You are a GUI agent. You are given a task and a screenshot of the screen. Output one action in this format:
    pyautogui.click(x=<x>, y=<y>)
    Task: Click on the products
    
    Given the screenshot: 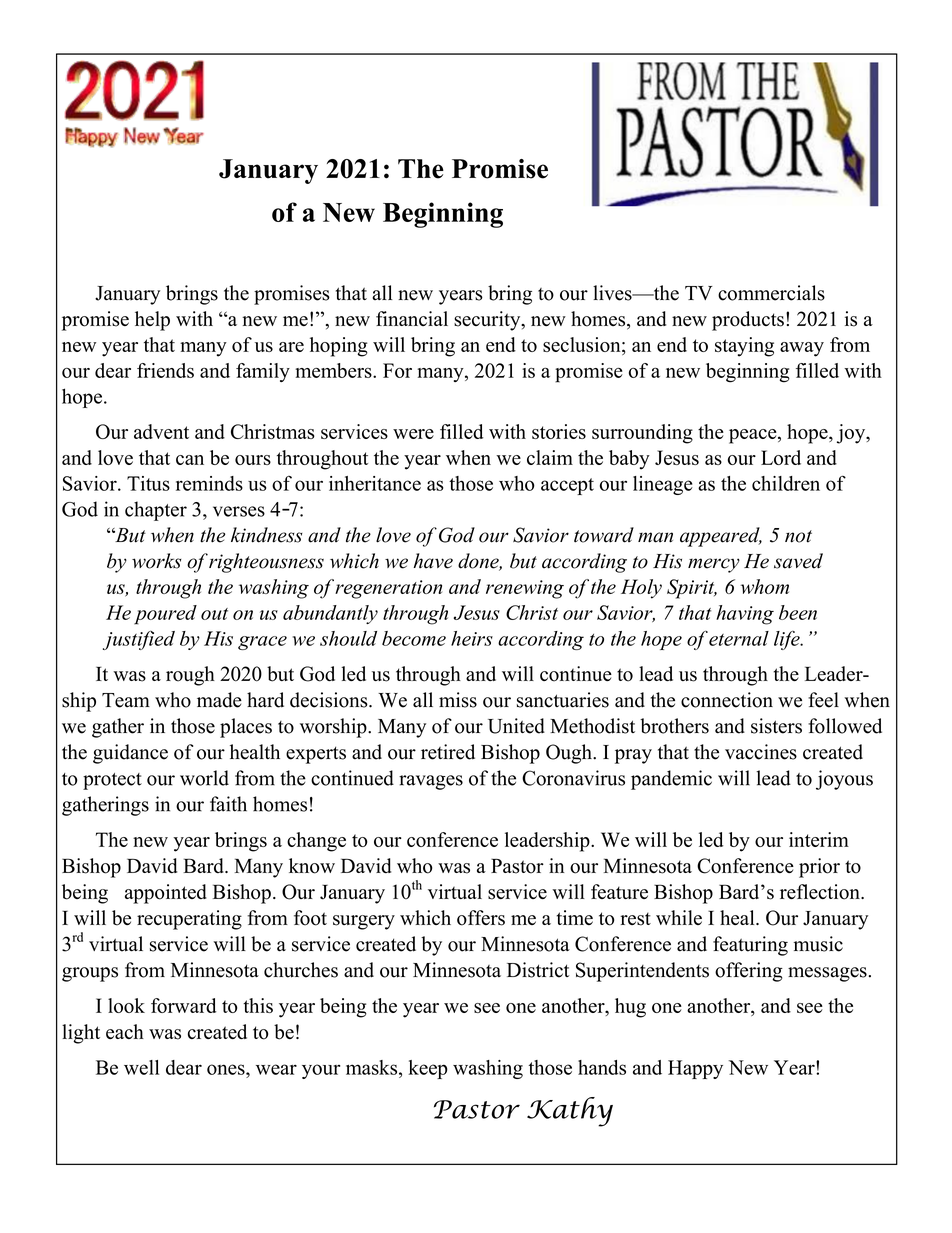 What is the action you would take?
    pyautogui.click(x=748, y=321)
